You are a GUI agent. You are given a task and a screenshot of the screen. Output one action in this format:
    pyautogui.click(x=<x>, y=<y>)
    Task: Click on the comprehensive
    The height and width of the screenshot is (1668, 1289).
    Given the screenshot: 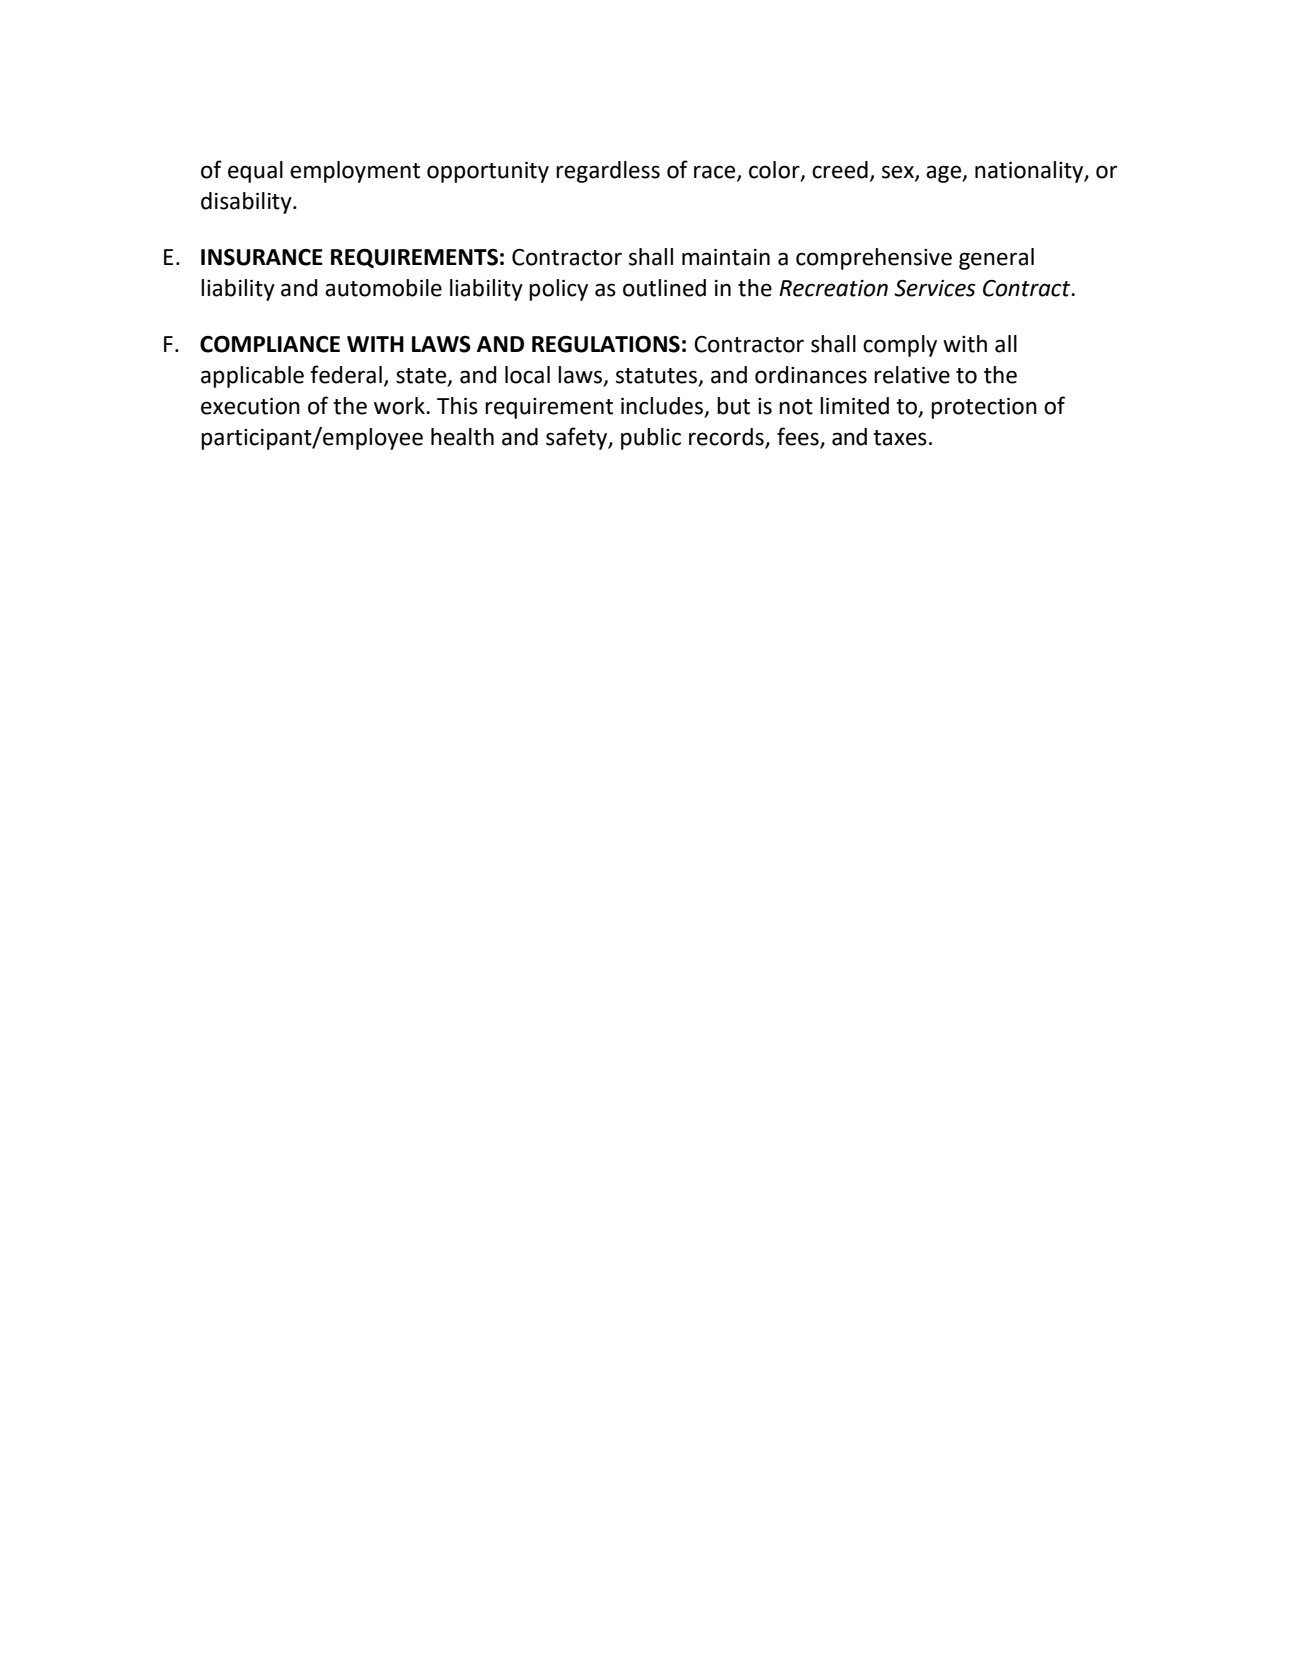 What is the action you would take?
    pyautogui.click(x=874, y=259)
